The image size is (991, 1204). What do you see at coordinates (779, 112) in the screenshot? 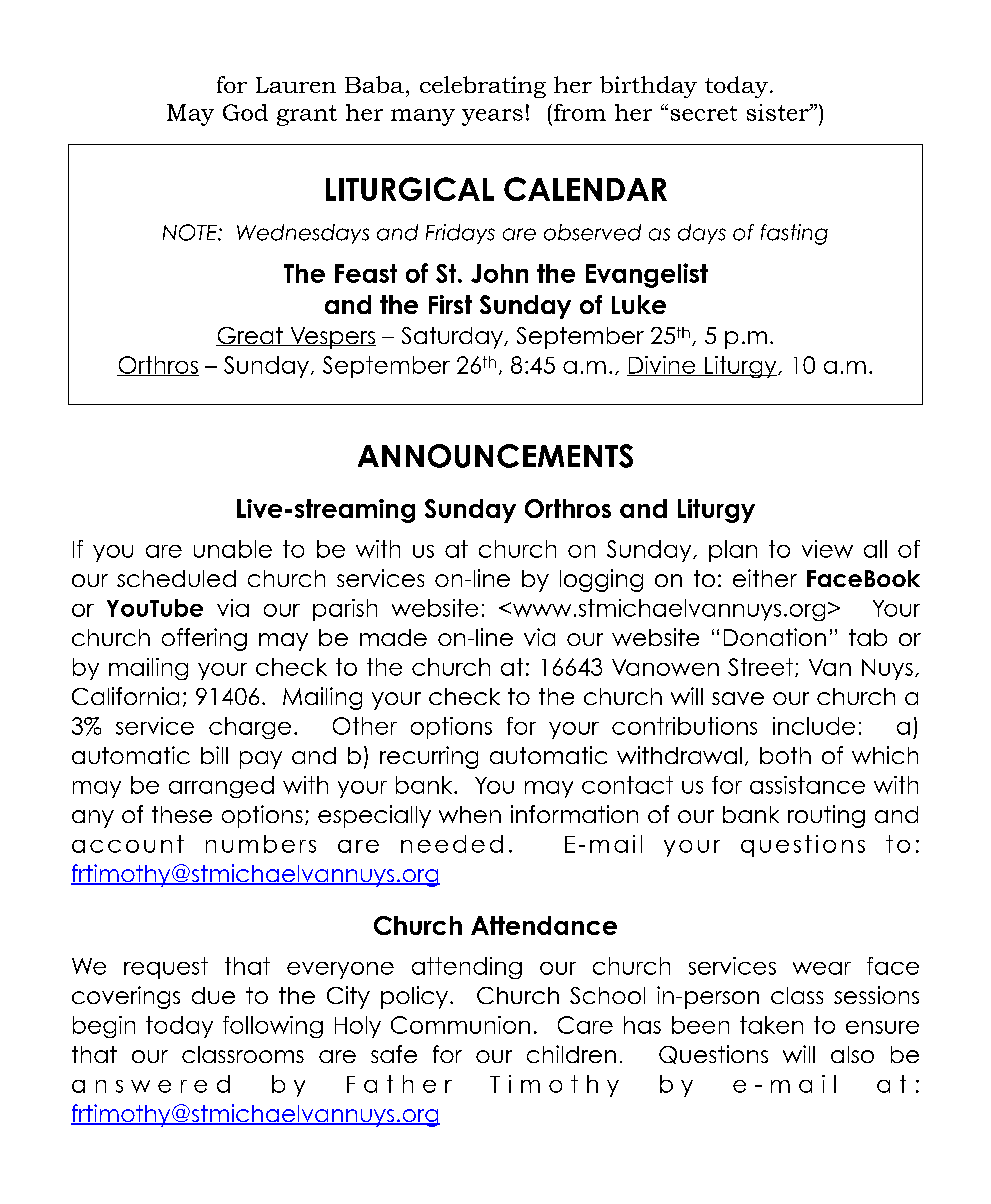
I see `sister` at bounding box center [779, 112].
